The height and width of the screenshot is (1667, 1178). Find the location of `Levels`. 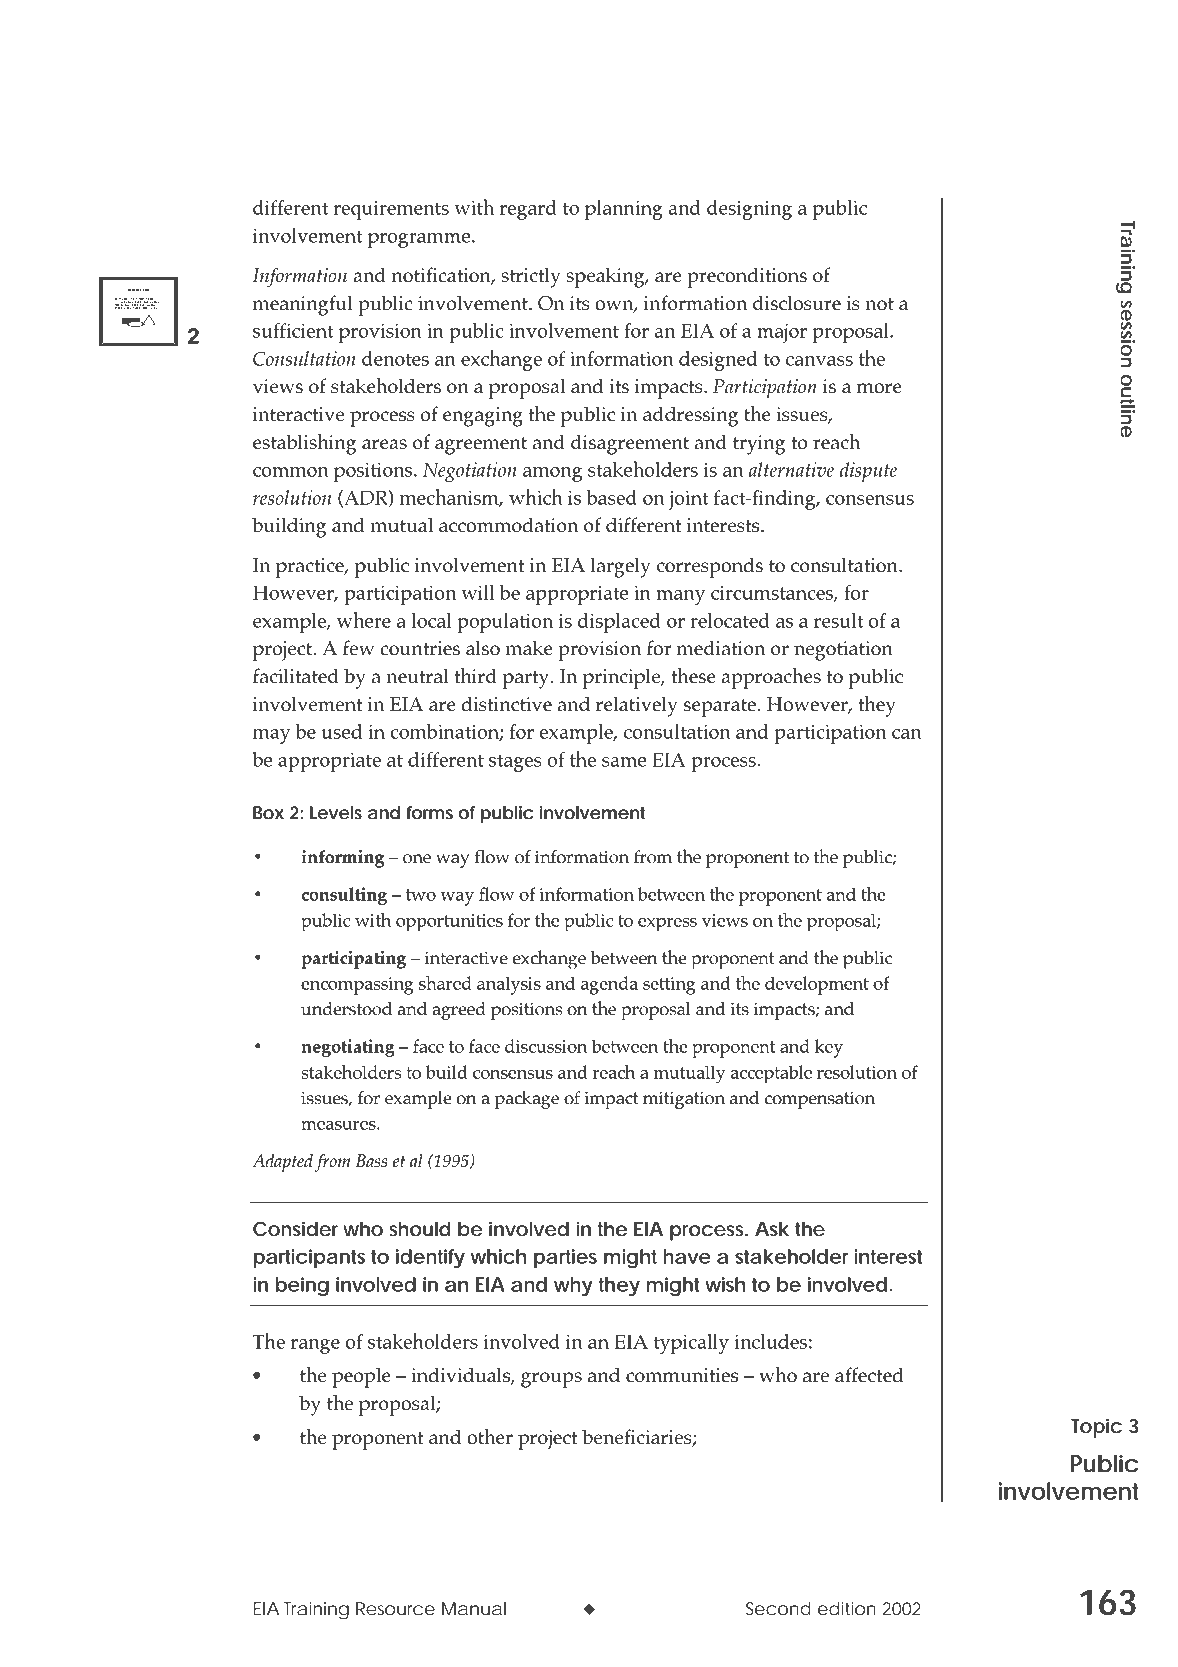

Levels is located at coordinates (336, 812).
